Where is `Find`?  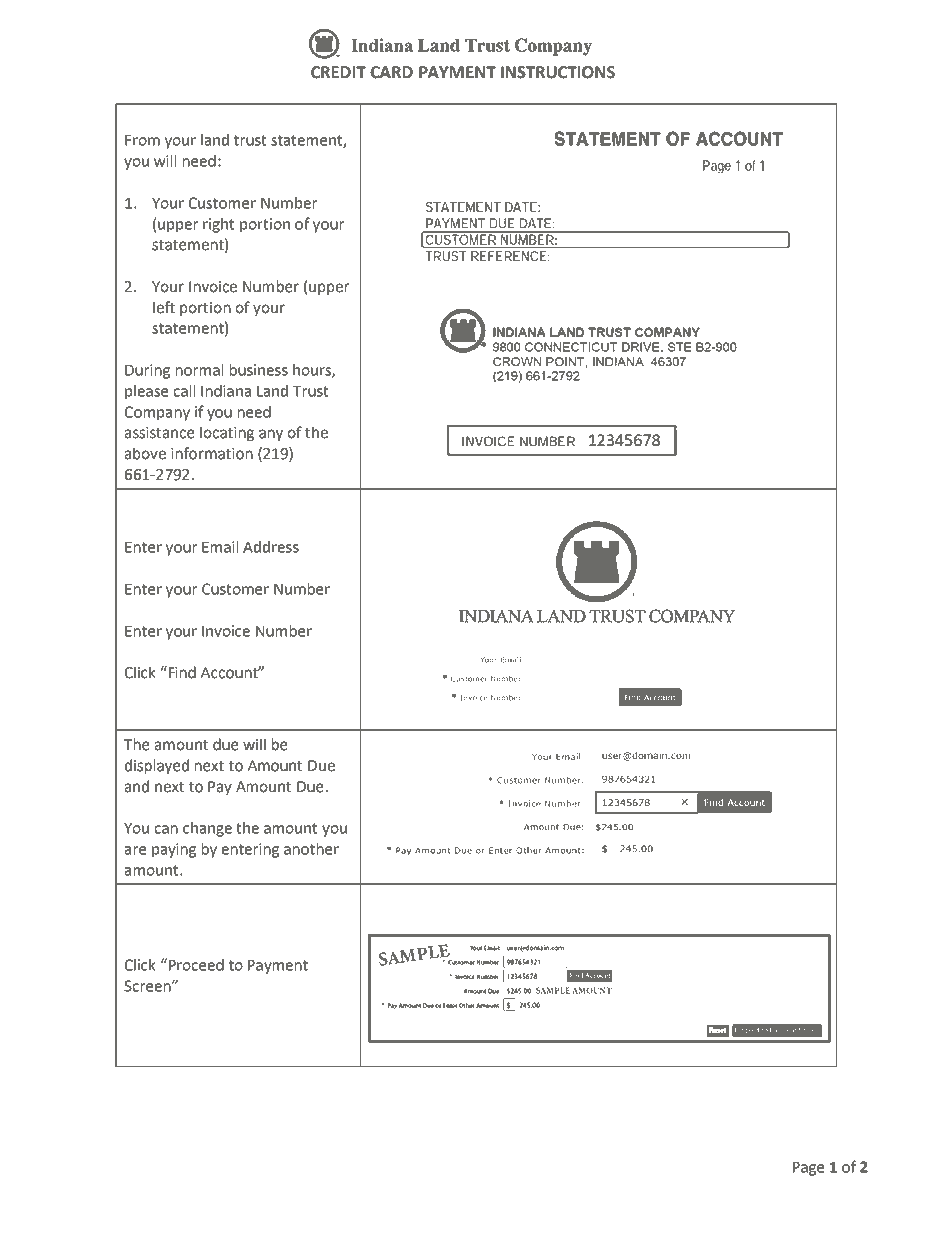 Find is located at coordinates (181, 672).
